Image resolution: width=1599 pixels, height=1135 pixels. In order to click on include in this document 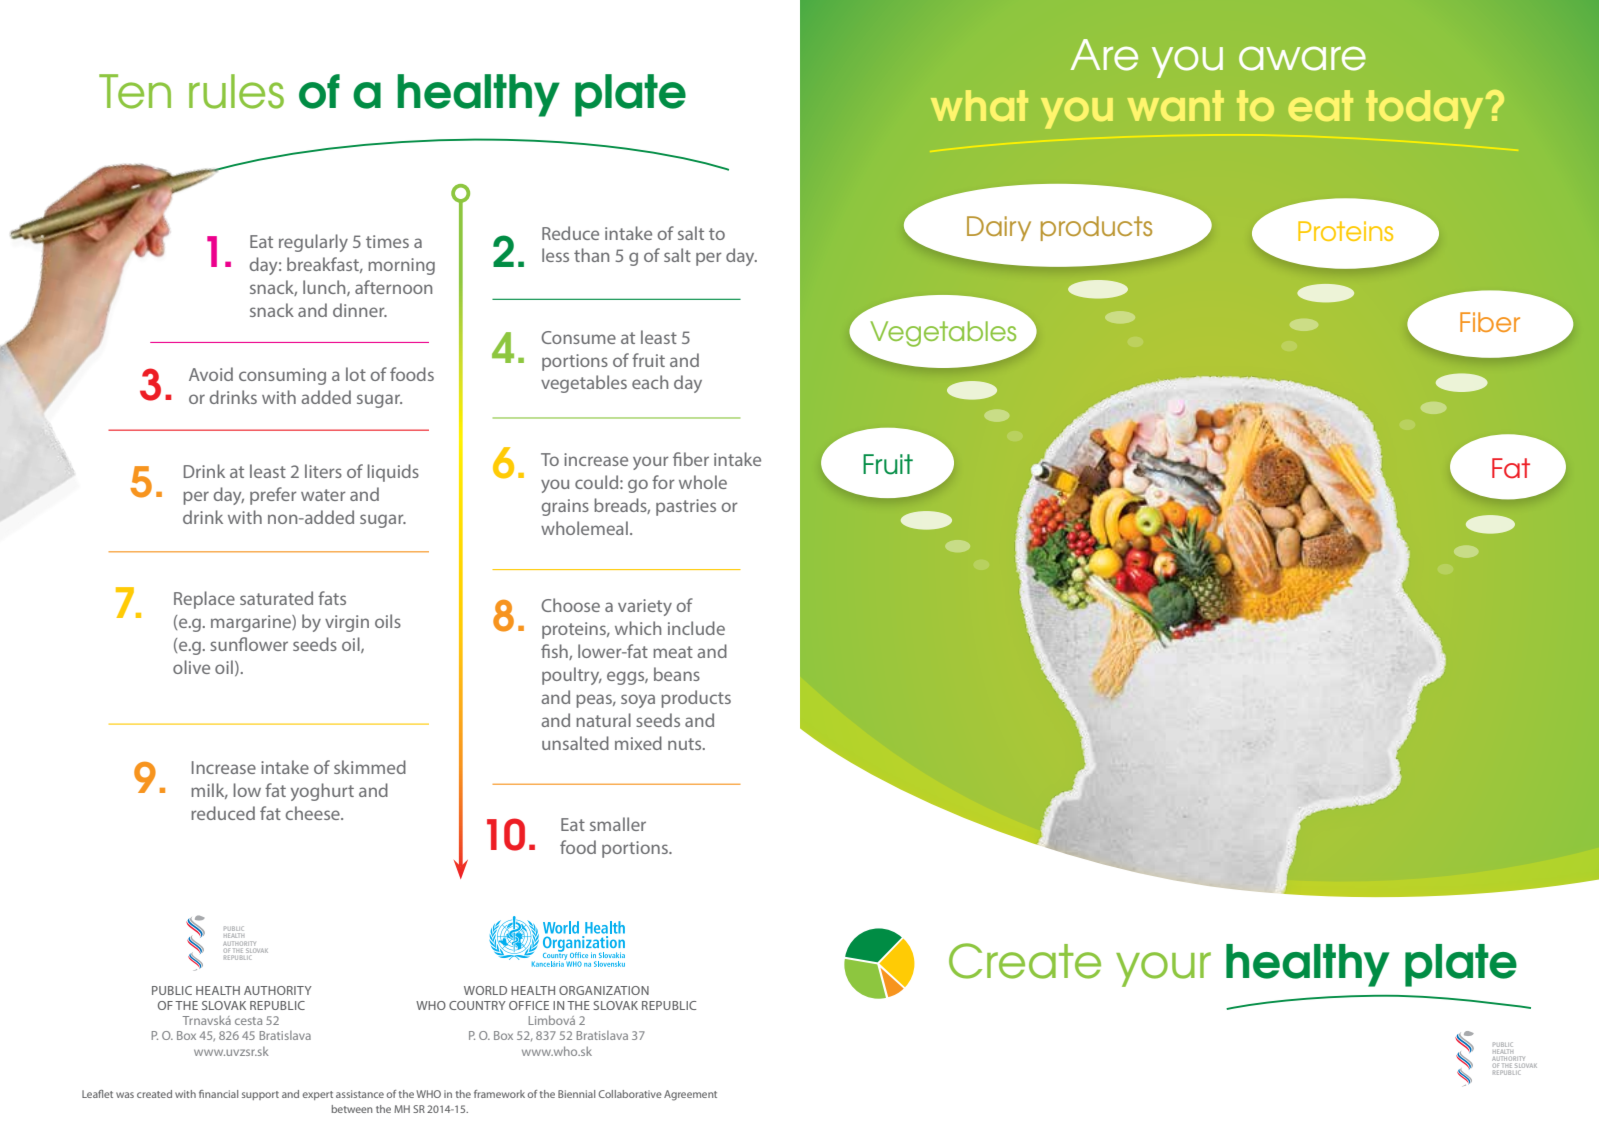, I will do `click(696, 628)`.
